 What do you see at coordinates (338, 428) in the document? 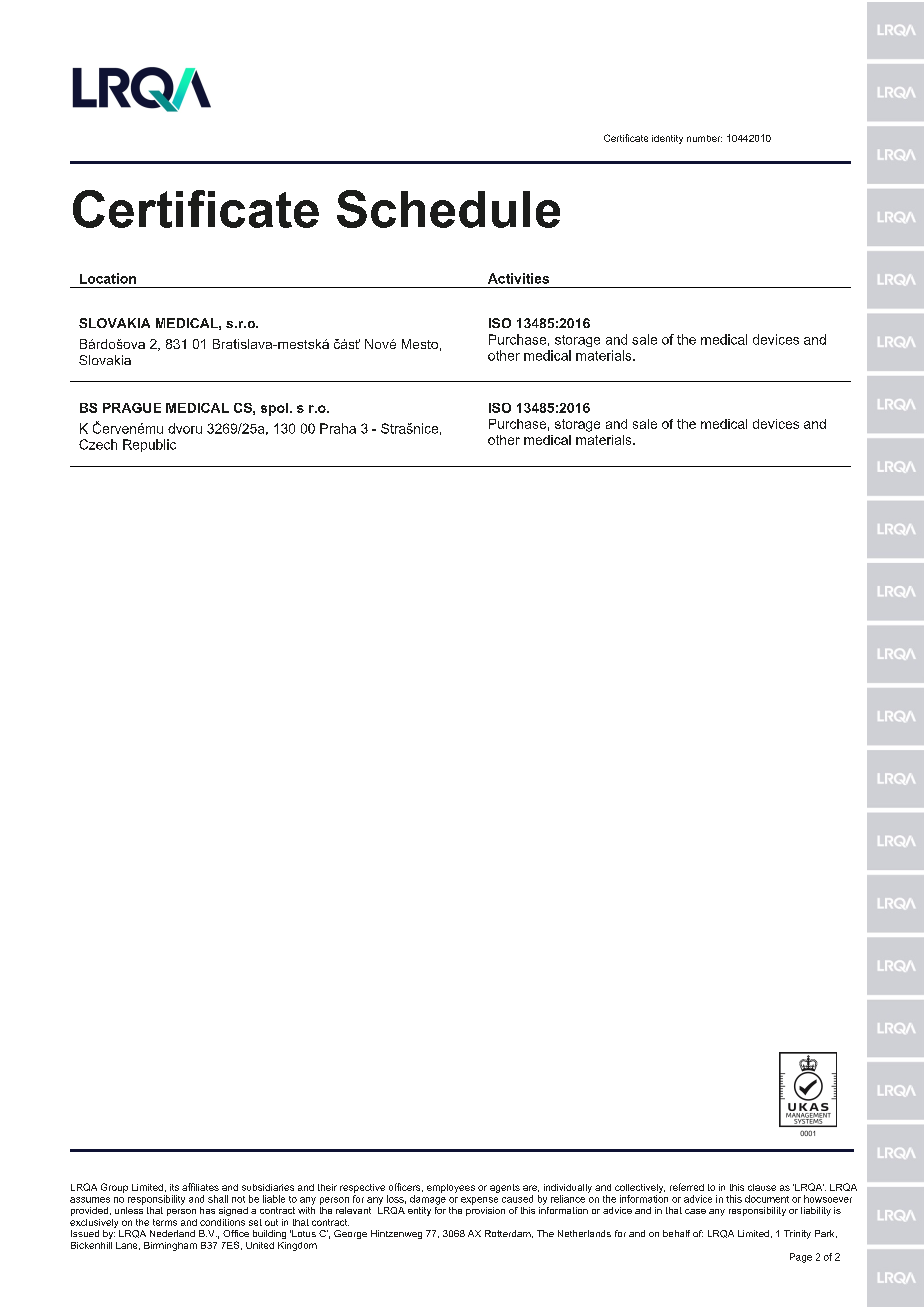
I see `Praha` at bounding box center [338, 428].
